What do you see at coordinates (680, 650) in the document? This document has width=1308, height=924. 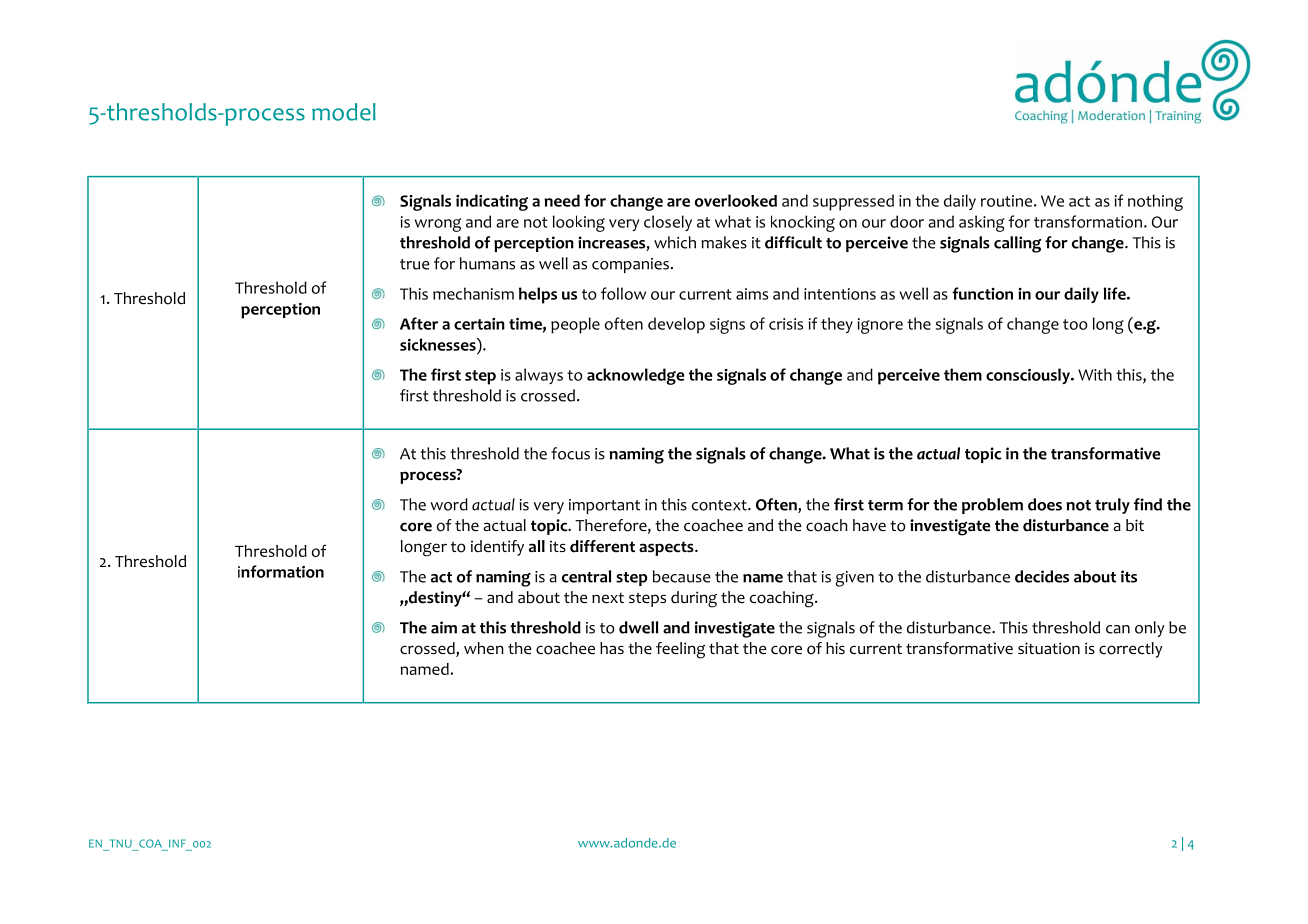 I see `feeling` at bounding box center [680, 650].
